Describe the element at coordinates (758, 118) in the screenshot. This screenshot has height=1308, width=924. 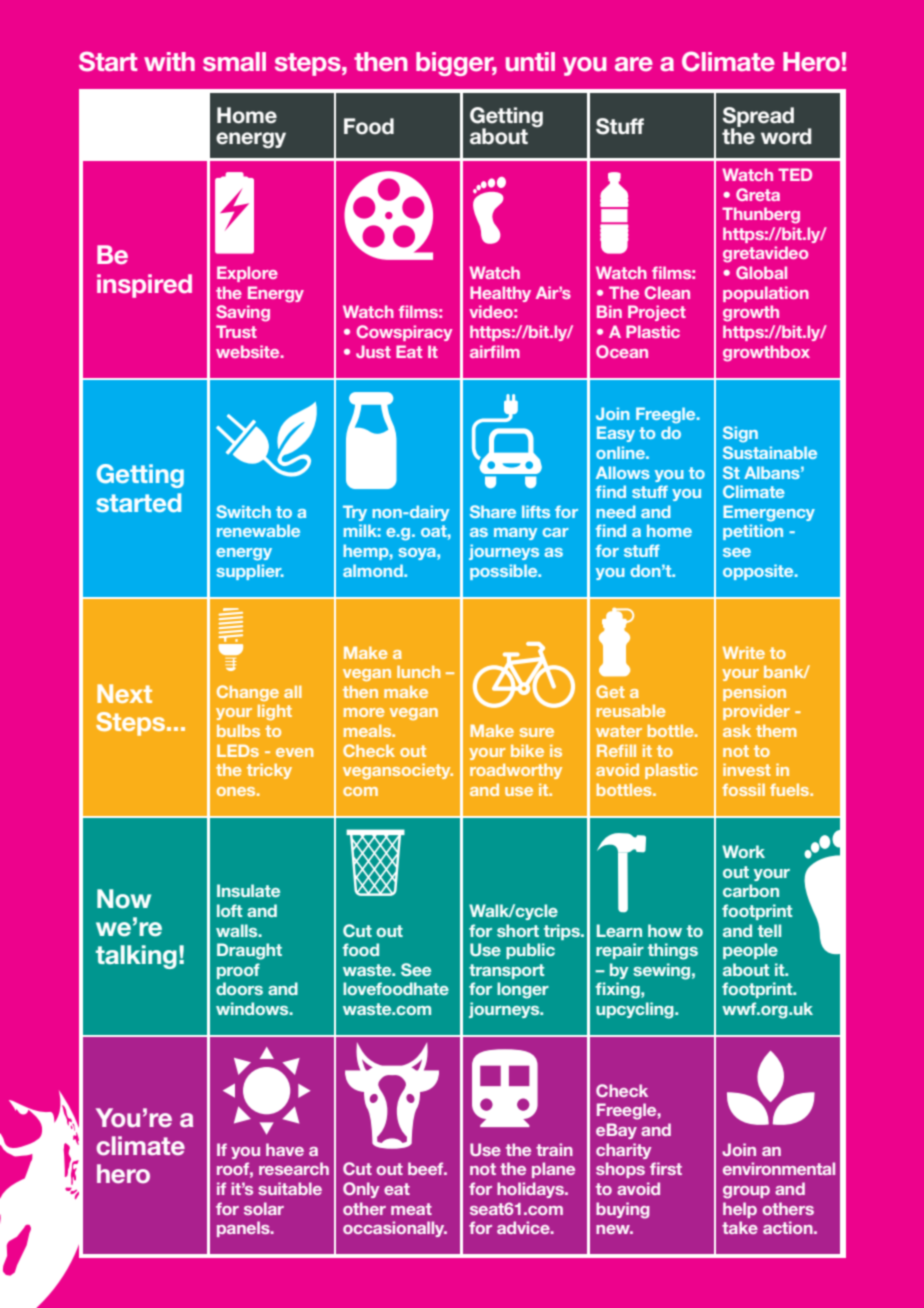
I see `Spread` at that location.
